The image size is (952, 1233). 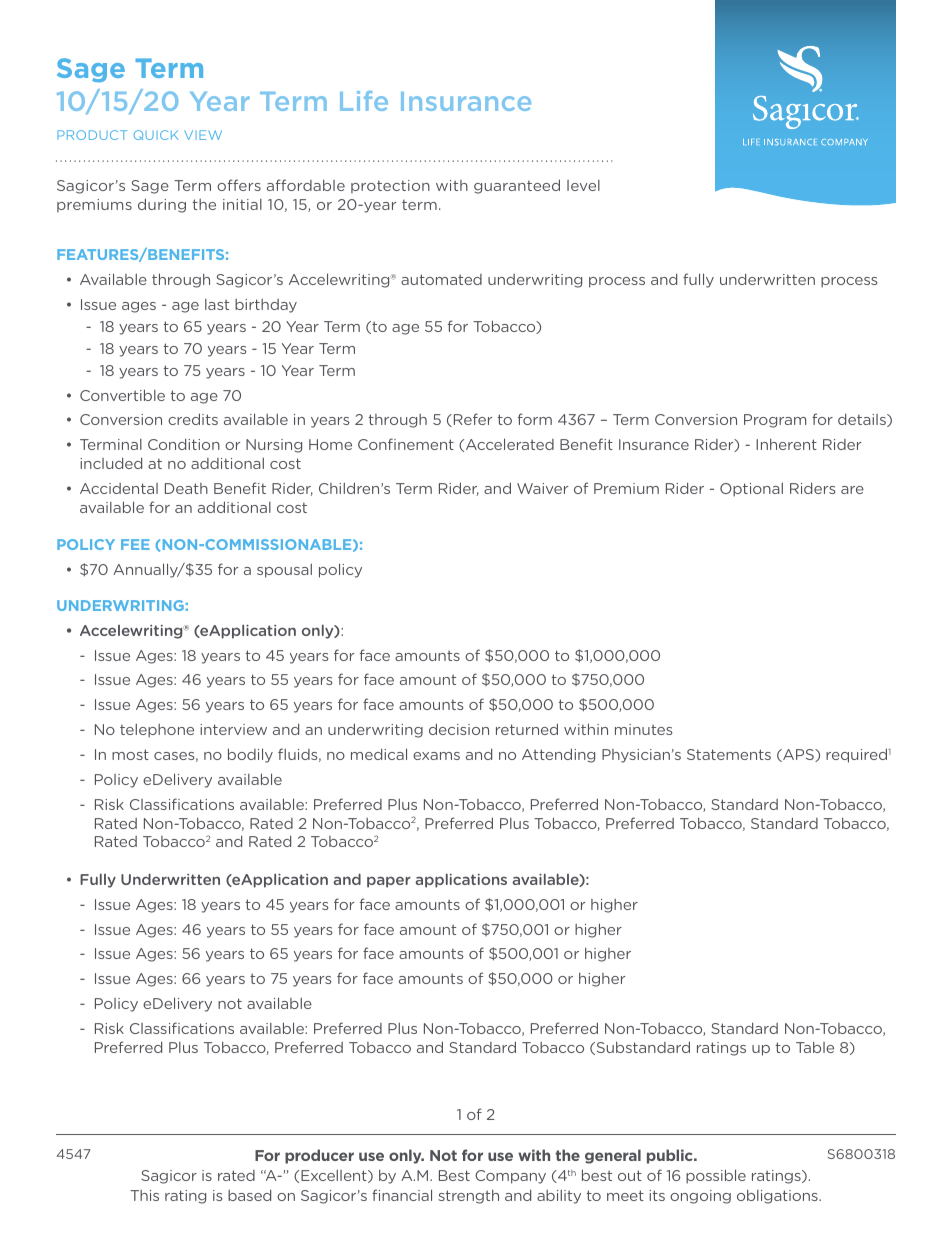 What do you see at coordinates (130, 754) in the document?
I see `most` at bounding box center [130, 754].
